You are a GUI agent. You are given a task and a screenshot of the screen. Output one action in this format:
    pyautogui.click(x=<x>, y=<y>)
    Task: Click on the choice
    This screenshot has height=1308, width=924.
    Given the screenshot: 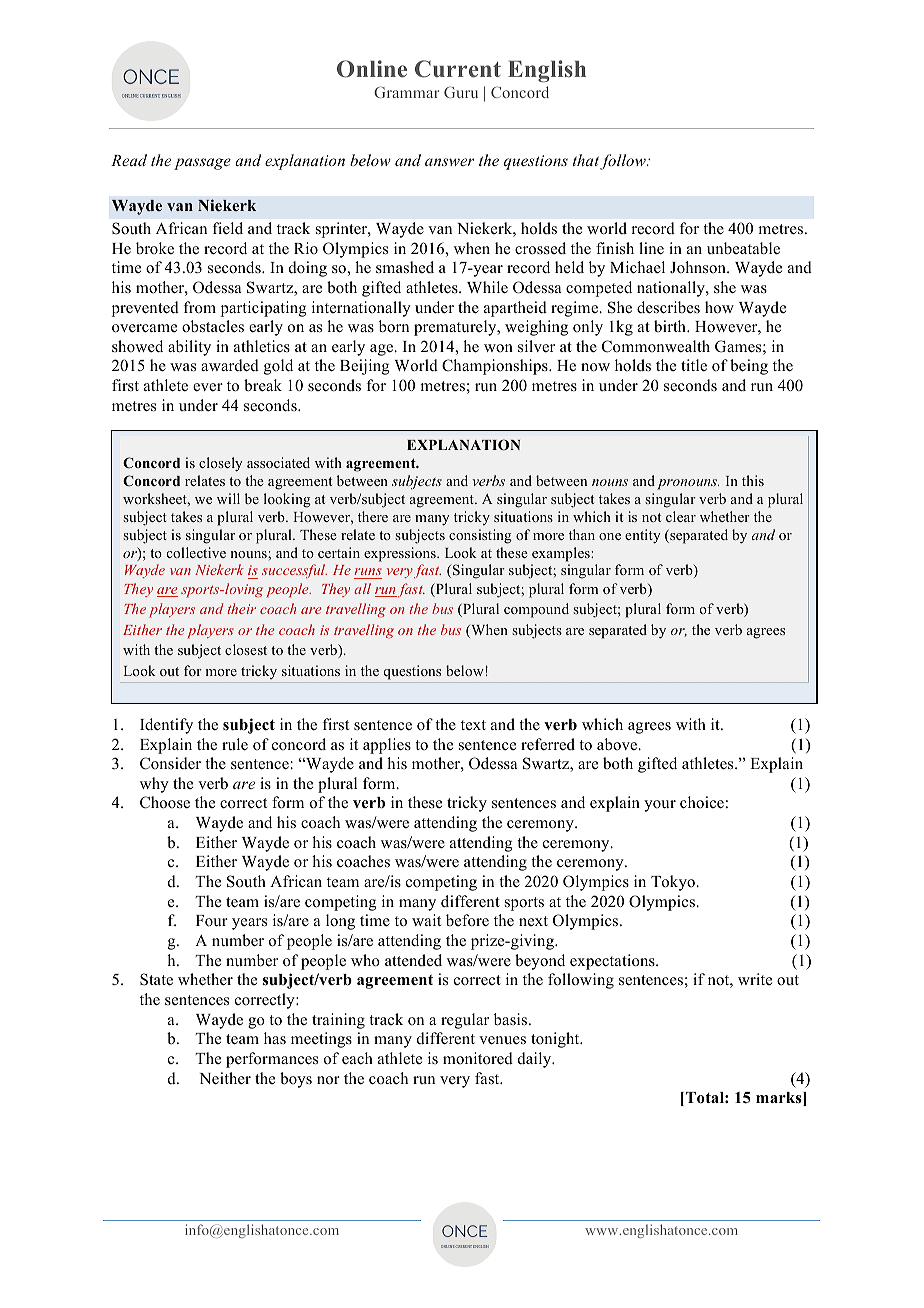 What is the action you would take?
    pyautogui.click(x=702, y=802)
